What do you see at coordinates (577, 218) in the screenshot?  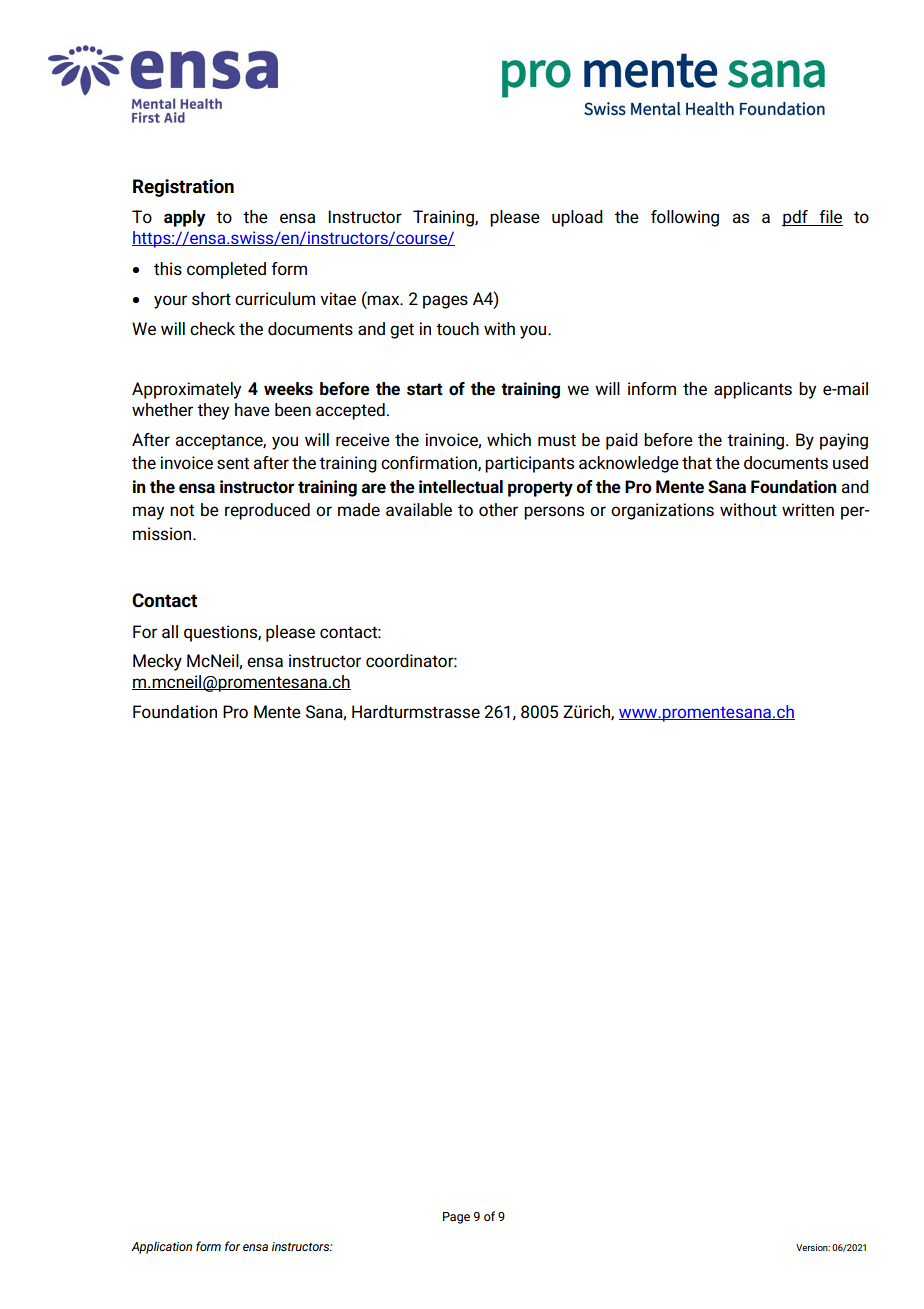 I see `upload` at bounding box center [577, 218].
